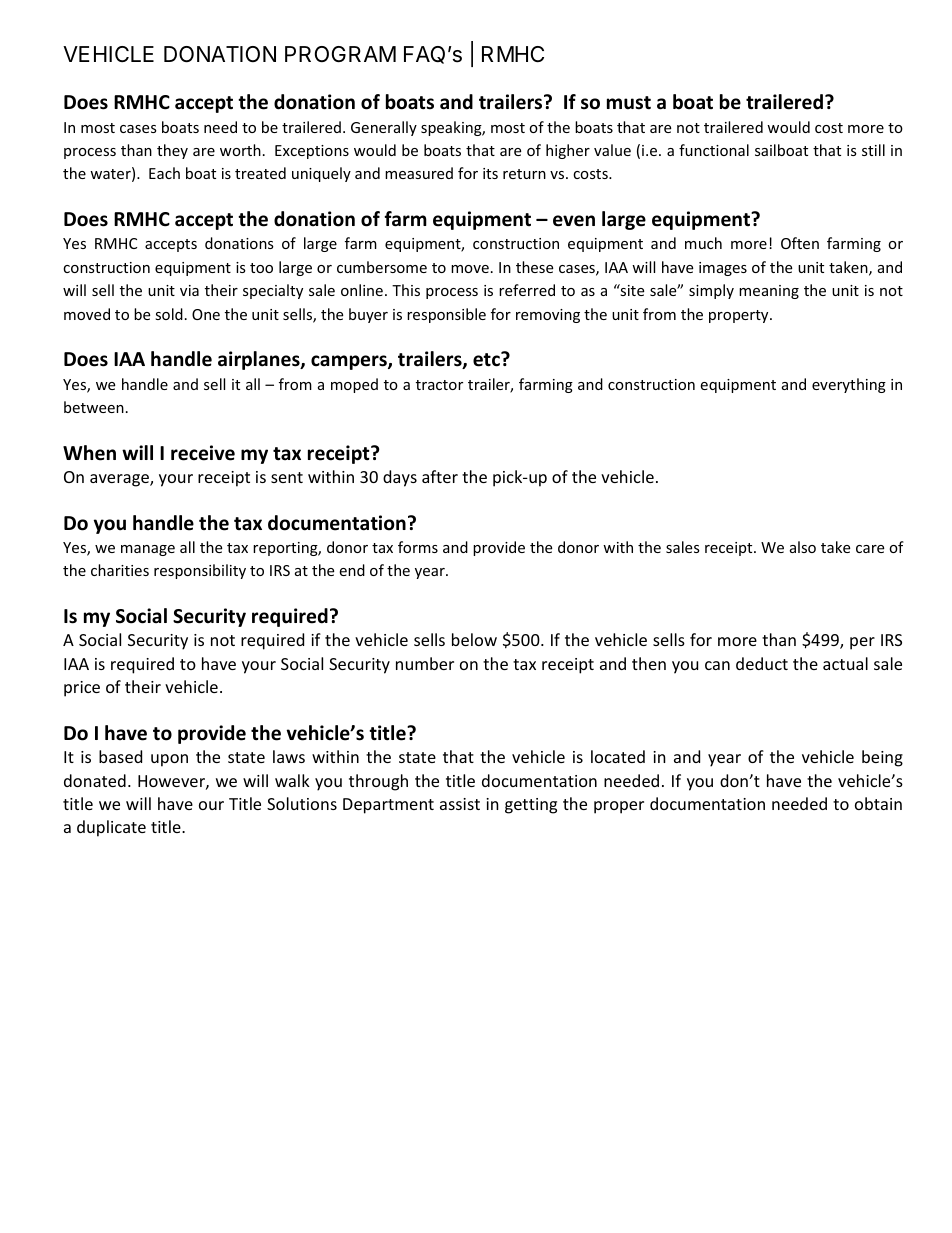 This screenshot has height=1233, width=952. What do you see at coordinates (878, 803) in the screenshot?
I see `obtain` at bounding box center [878, 803].
